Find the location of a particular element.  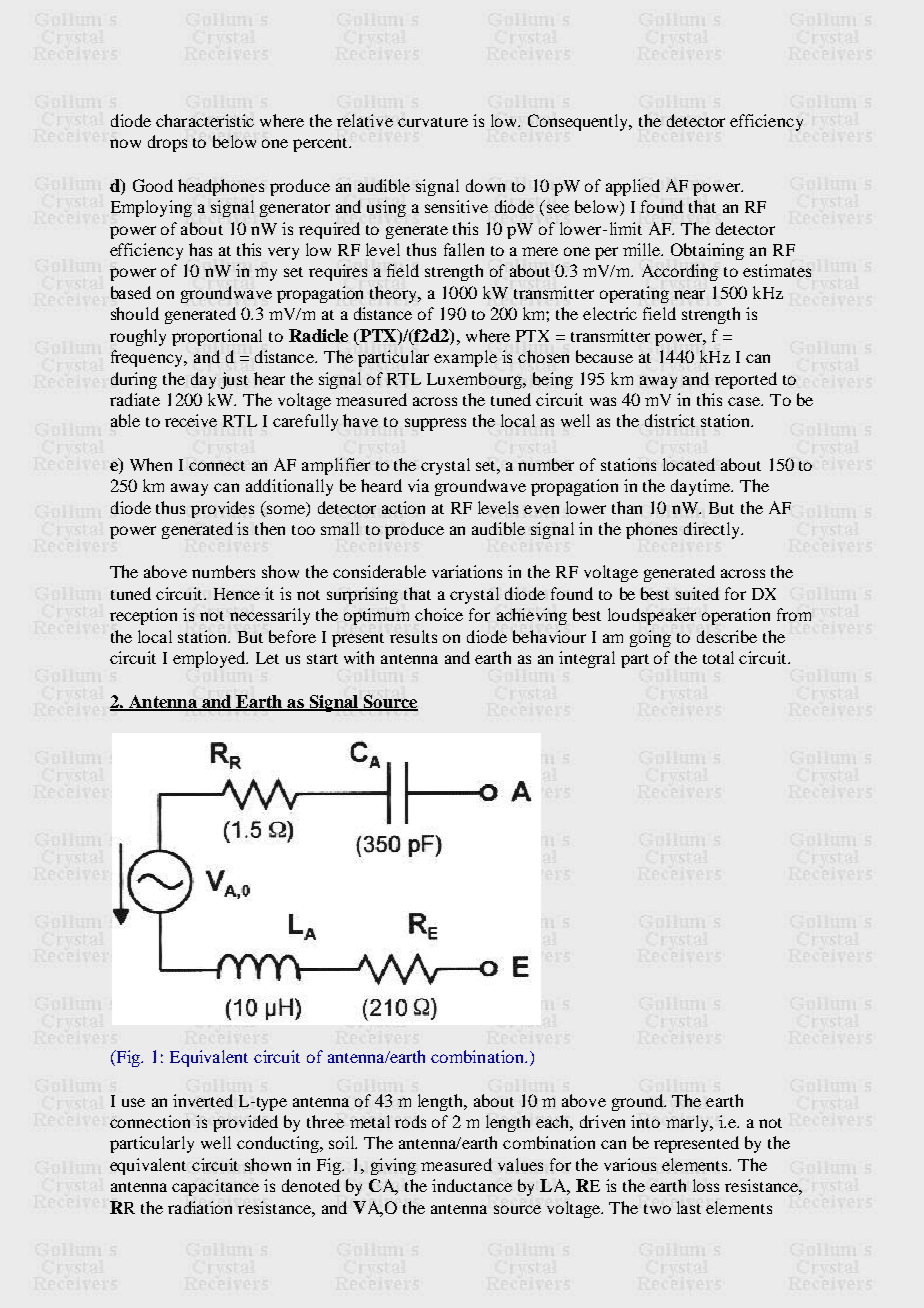

employed is located at coordinates (210, 659).
